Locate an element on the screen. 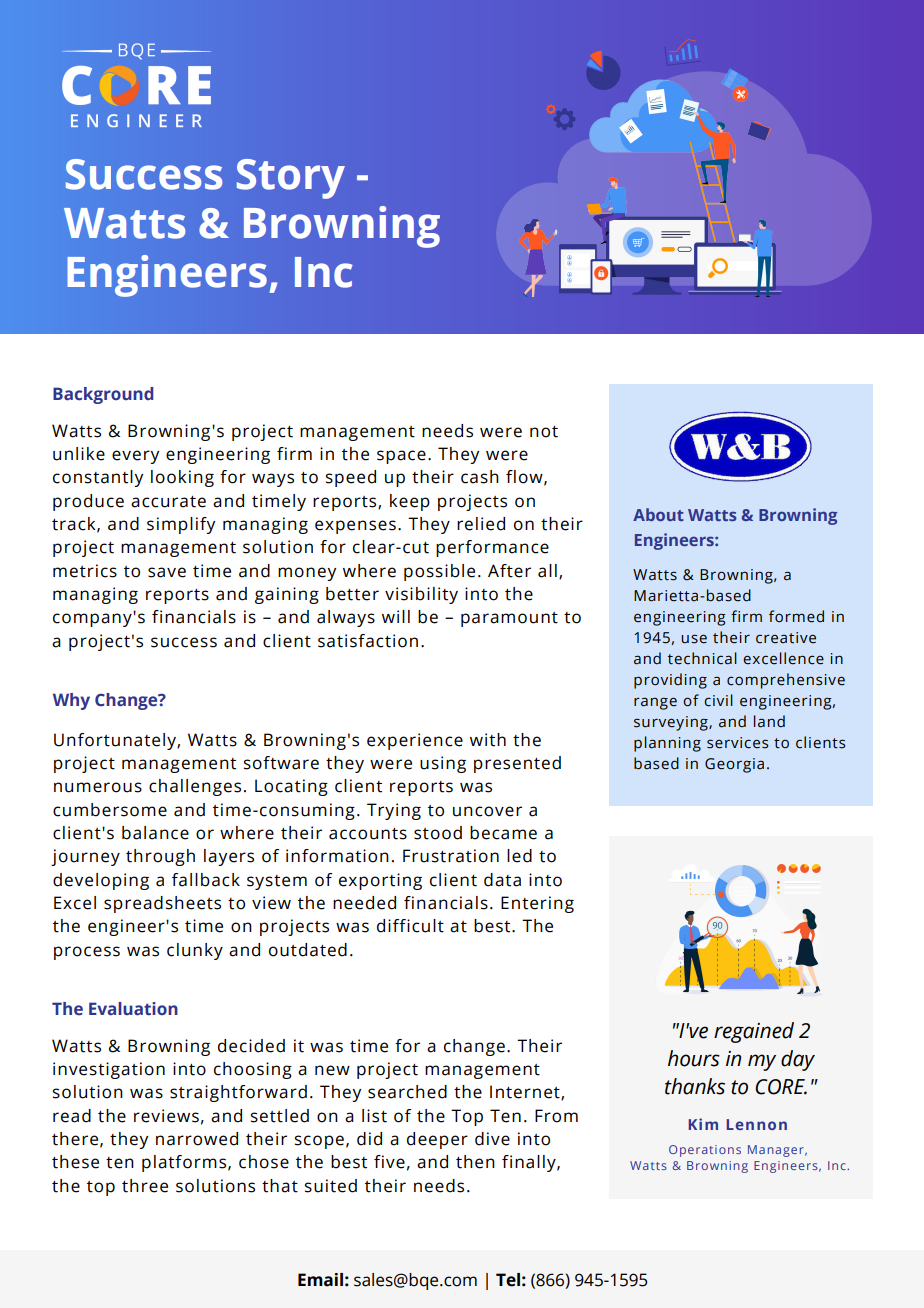  experience is located at coordinates (415, 741).
